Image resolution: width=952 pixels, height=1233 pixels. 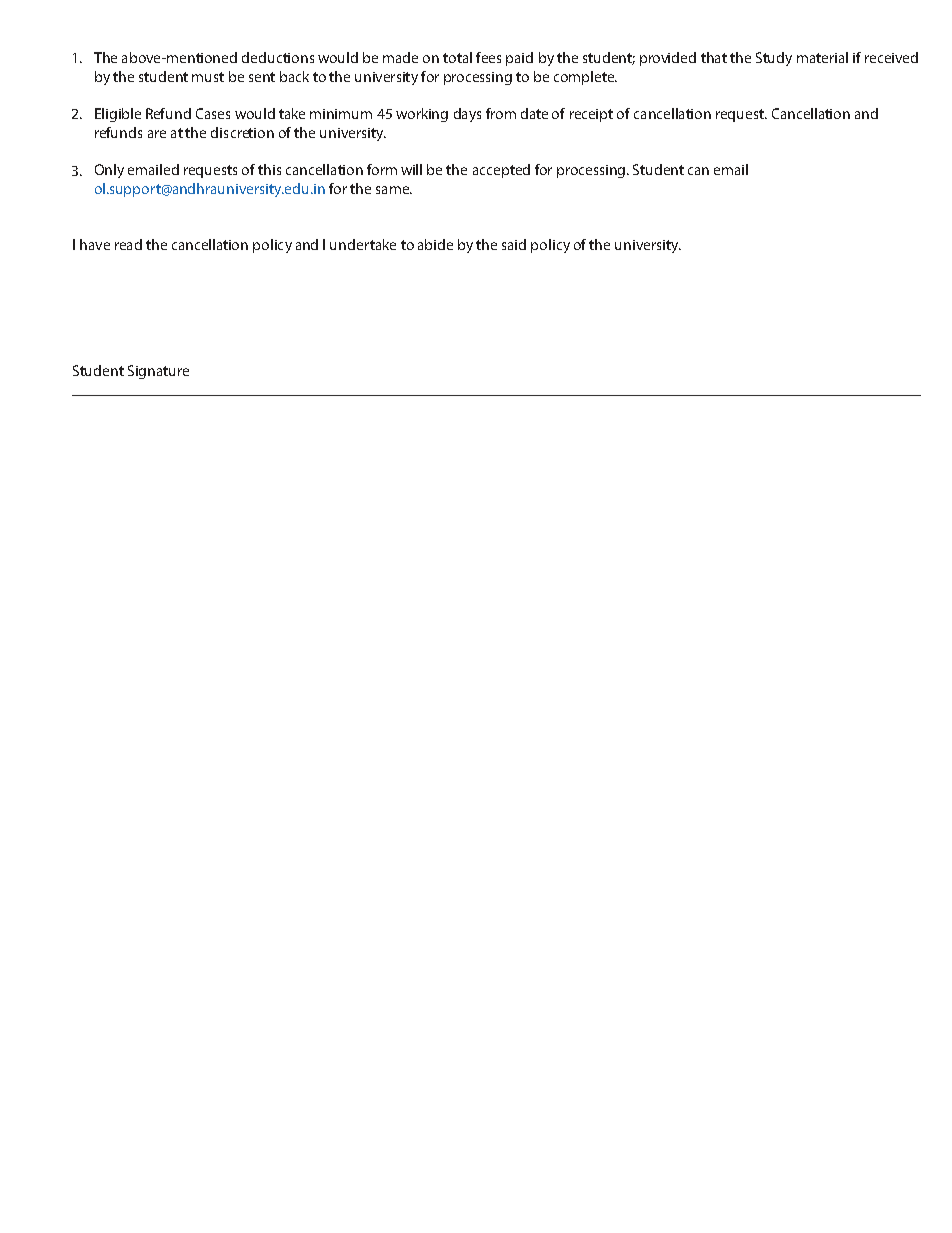 What do you see at coordinates (501, 171) in the image?
I see `accepted` at bounding box center [501, 171].
